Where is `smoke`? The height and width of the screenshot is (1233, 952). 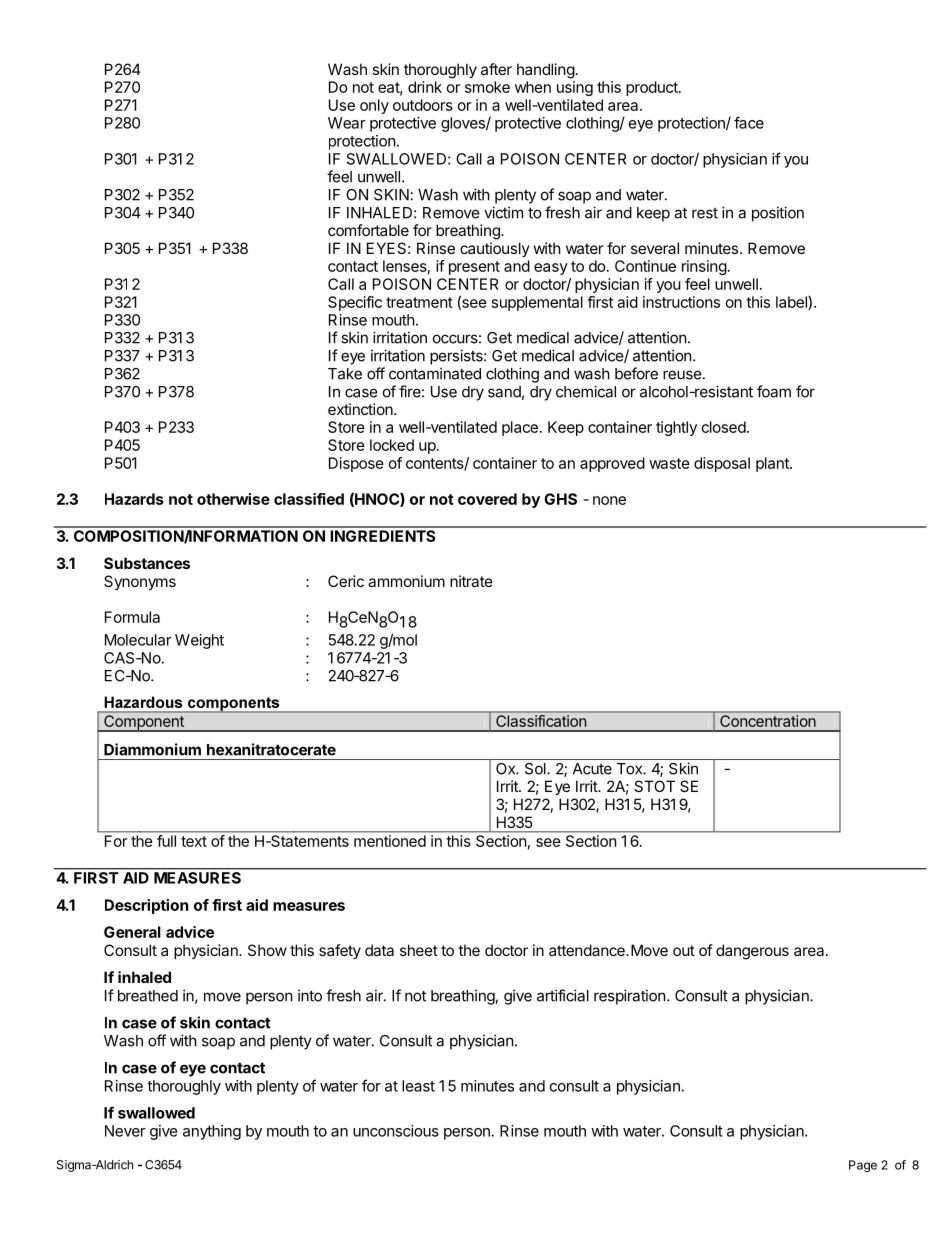 smoke is located at coordinates (487, 87).
